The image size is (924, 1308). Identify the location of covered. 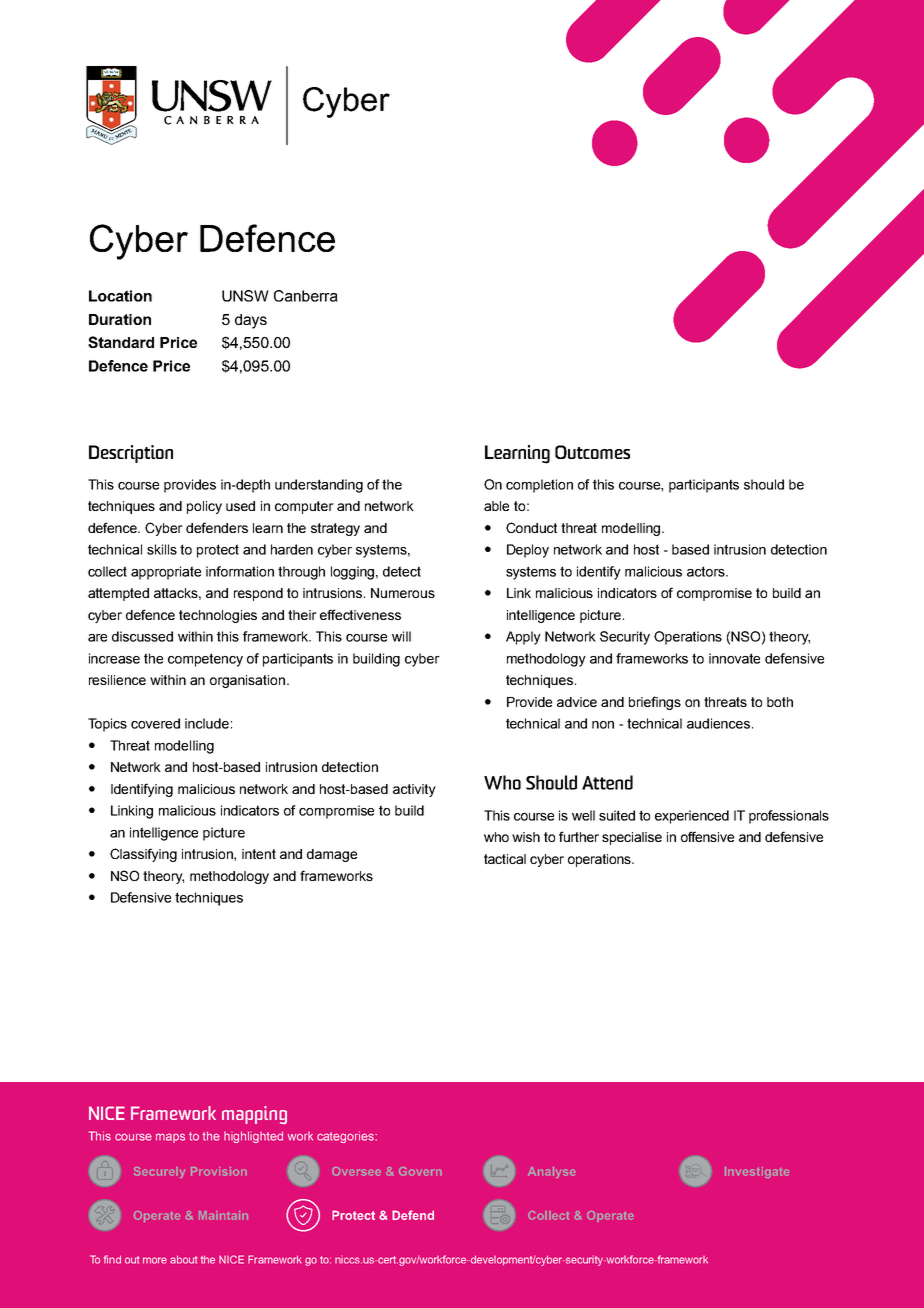
(155, 723).
